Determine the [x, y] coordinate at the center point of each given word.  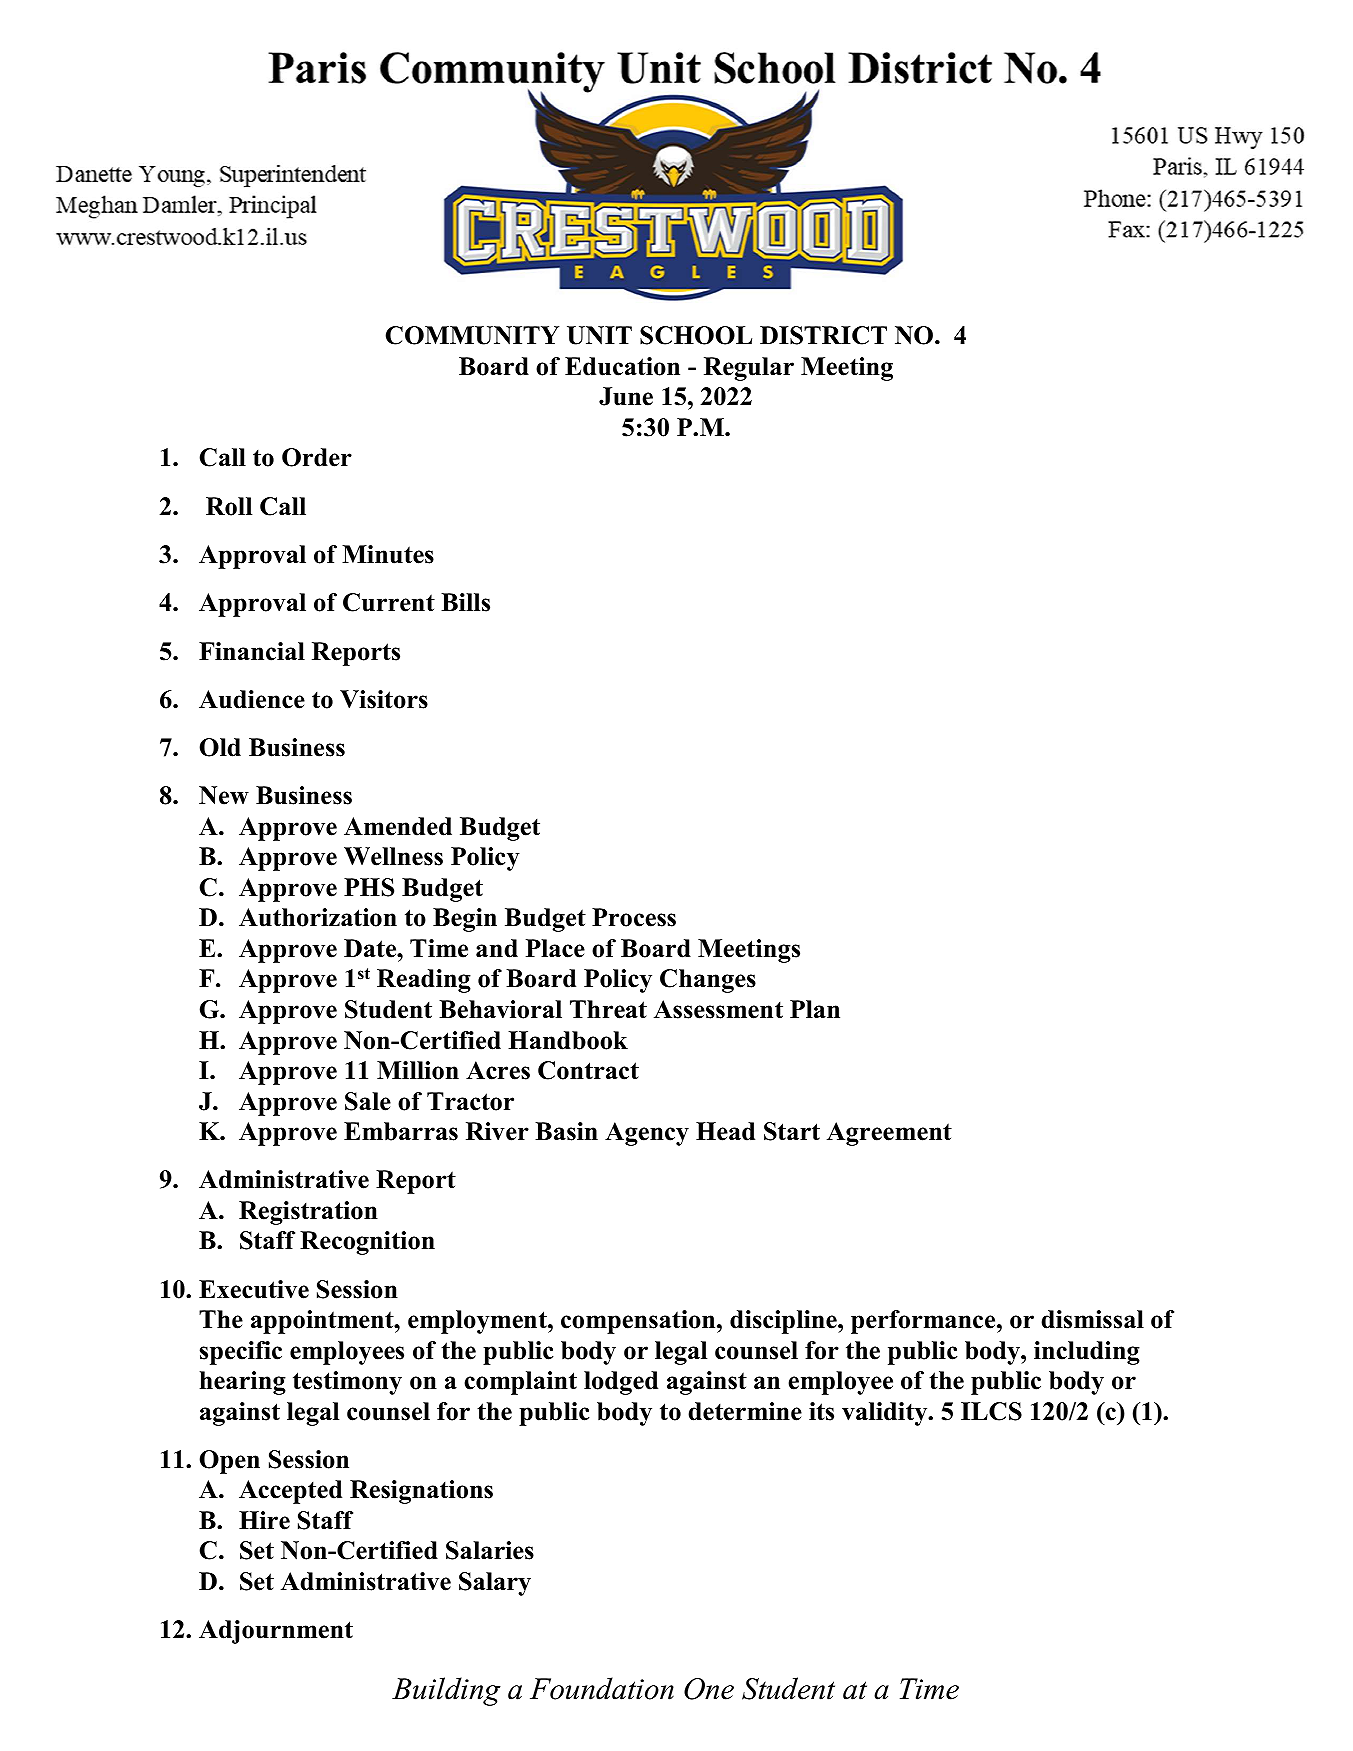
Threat [608, 1009]
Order [317, 457]
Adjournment [276, 1632]
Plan [815, 1009]
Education [622, 366]
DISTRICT [823, 335]
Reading [424, 981]
